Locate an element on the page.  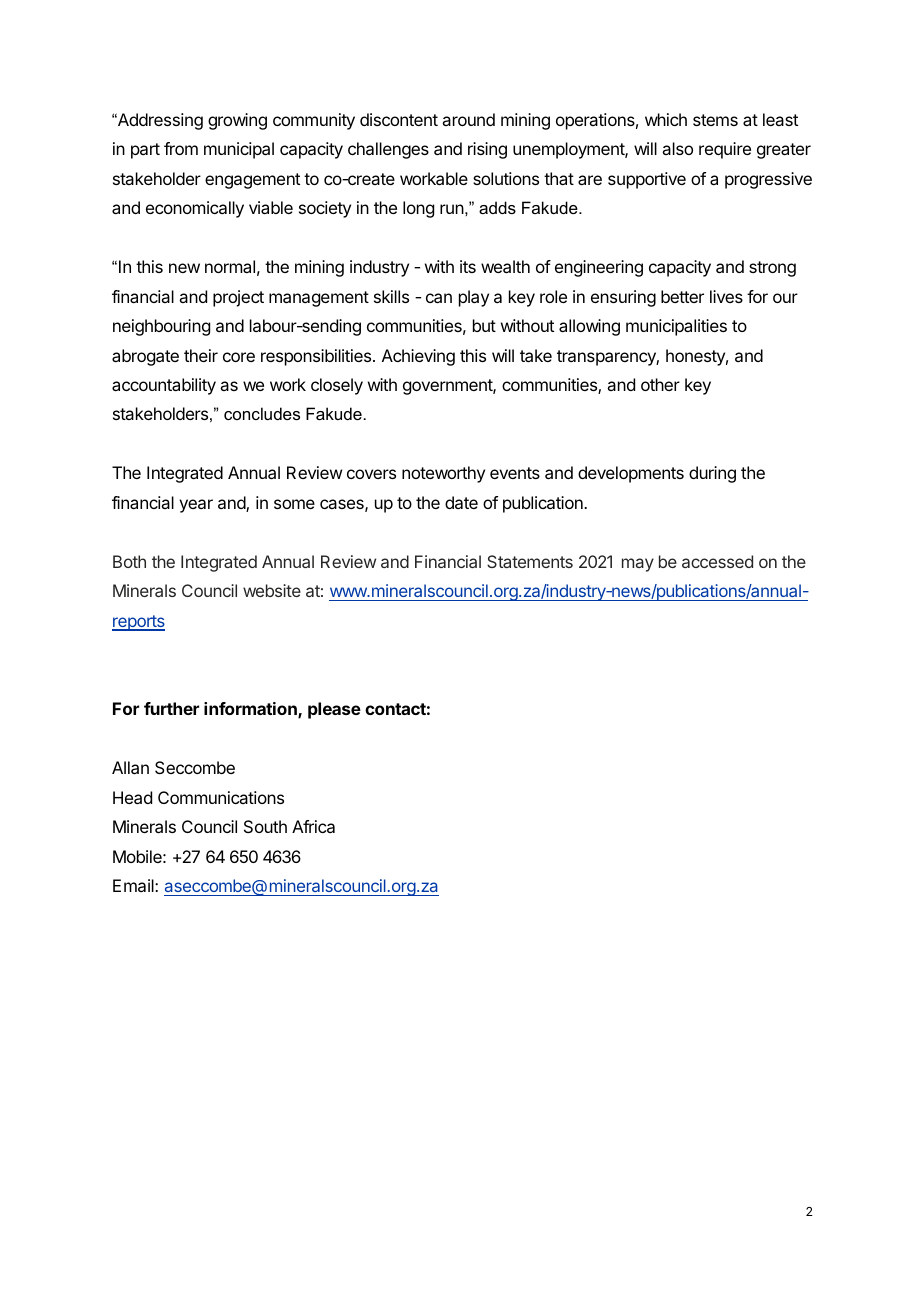
neighbouring is located at coordinates (161, 327).
